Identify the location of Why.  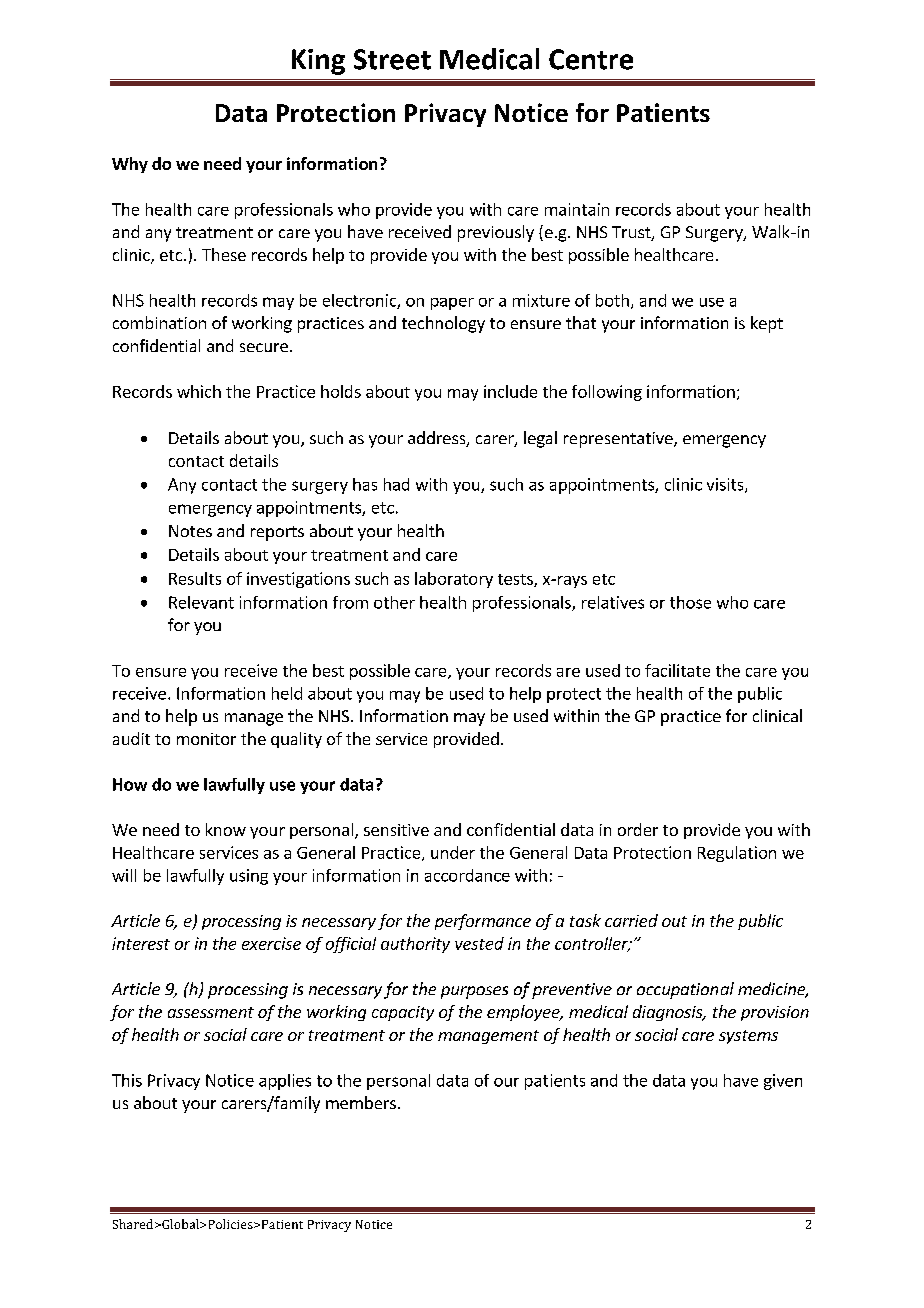
(130, 165).
